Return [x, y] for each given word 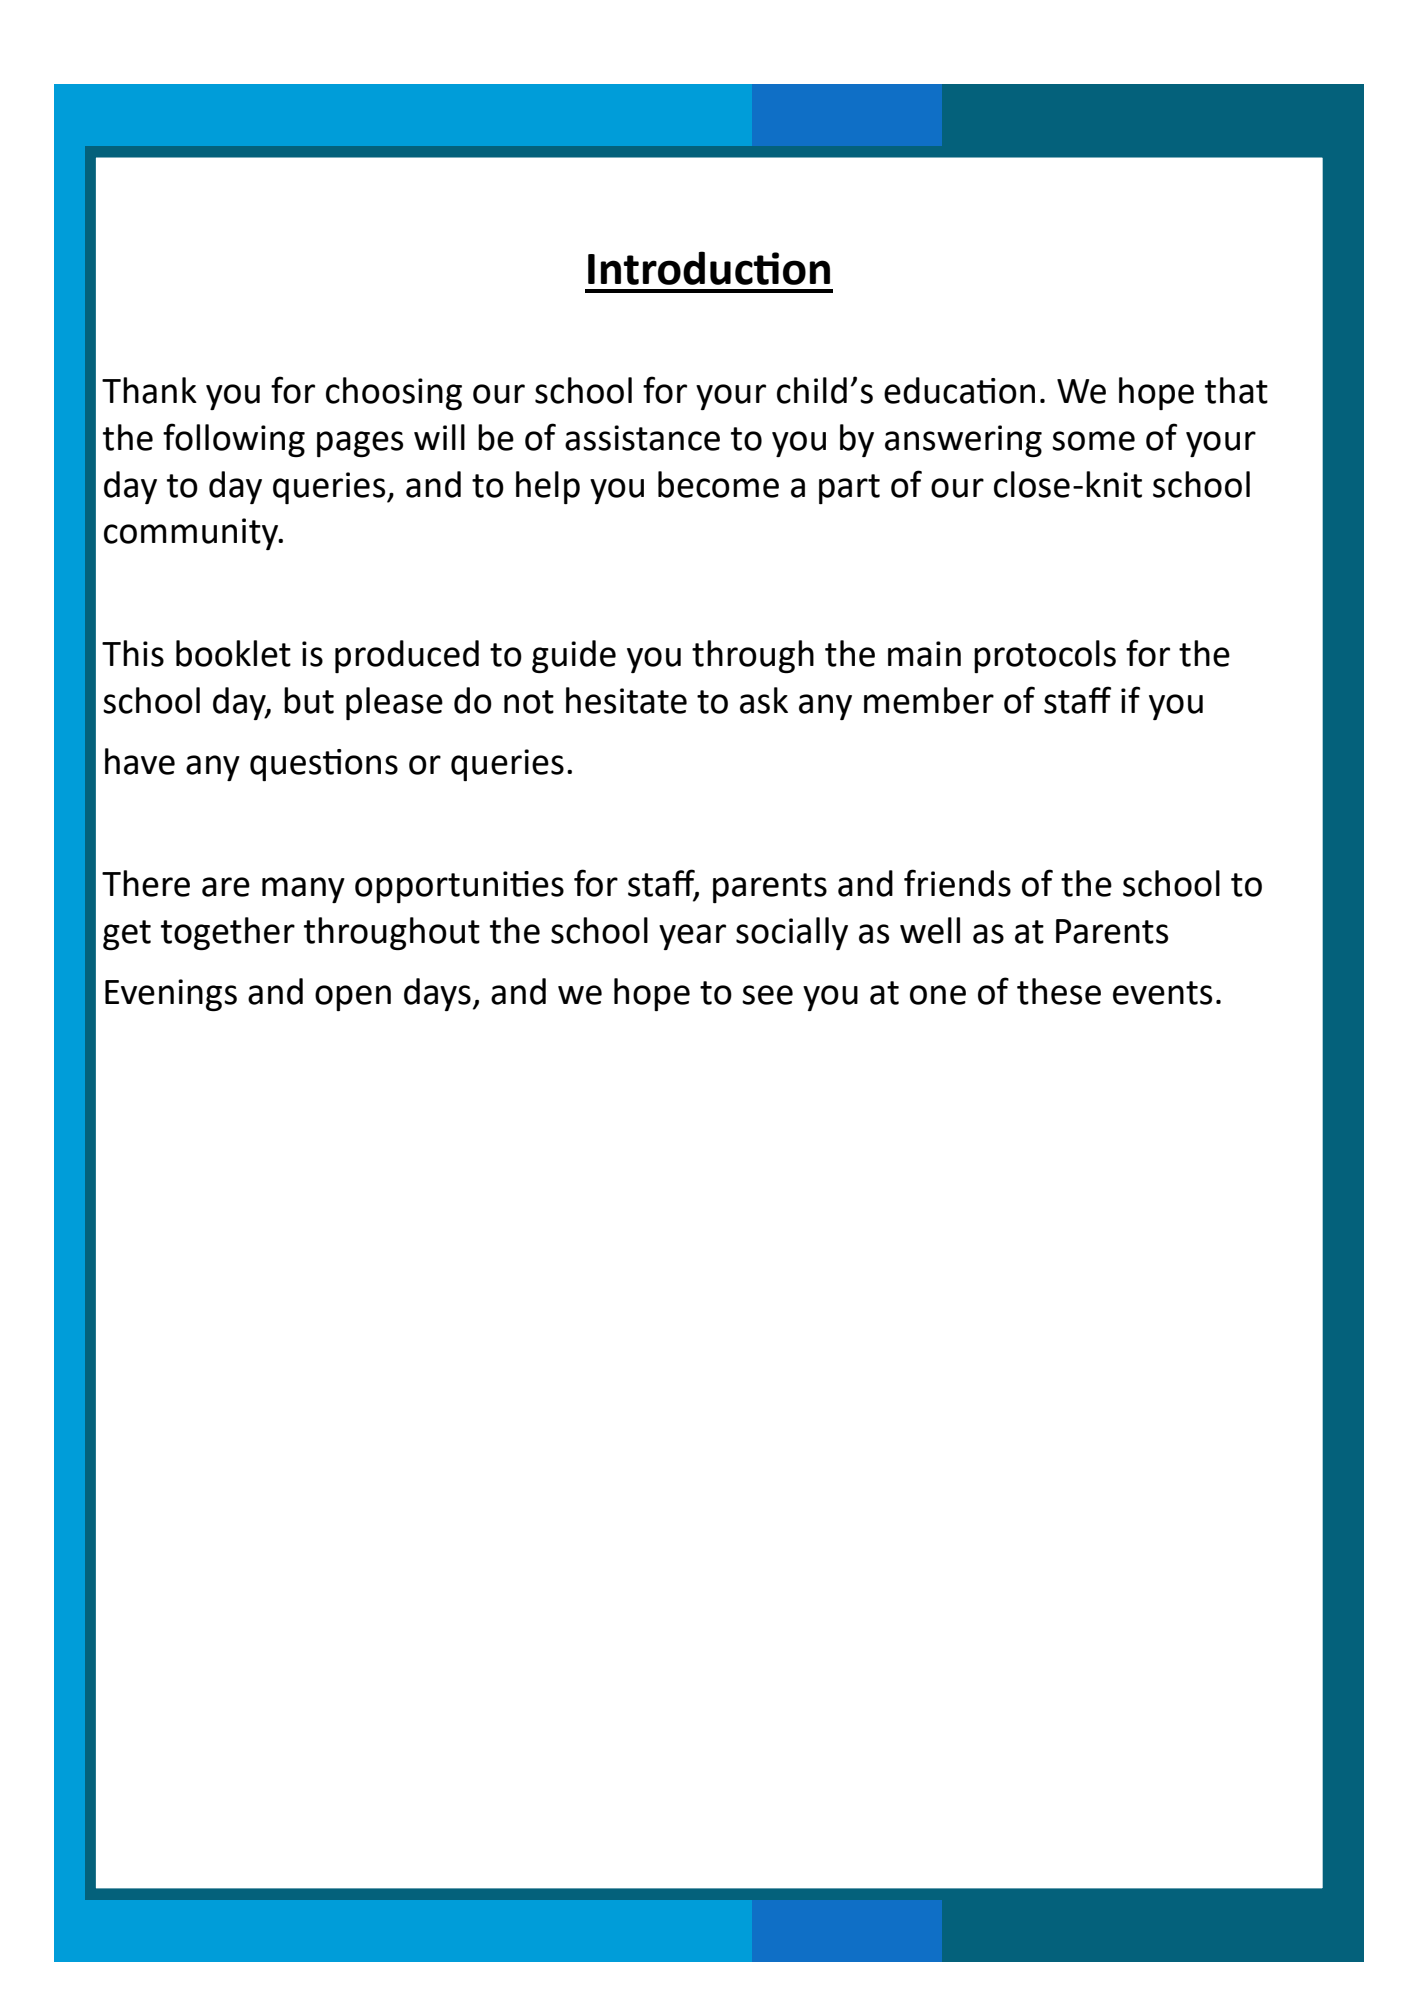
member [929, 700]
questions [324, 765]
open [353, 998]
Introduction [709, 268]
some [1093, 441]
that [1236, 390]
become [718, 484]
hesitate [626, 700]
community [192, 534]
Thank [149, 390]
